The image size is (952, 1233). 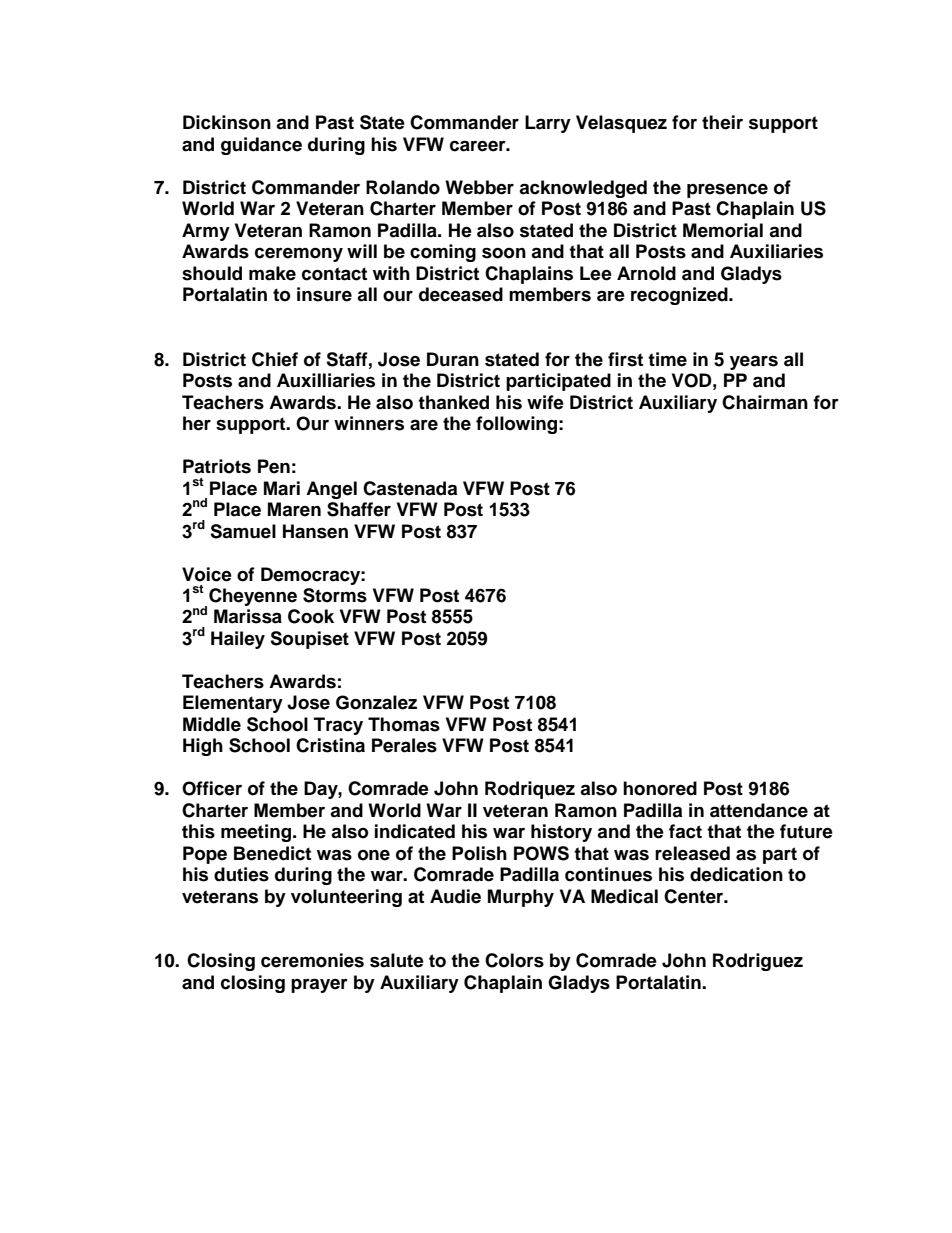 I want to click on Pen, so click(x=274, y=466).
